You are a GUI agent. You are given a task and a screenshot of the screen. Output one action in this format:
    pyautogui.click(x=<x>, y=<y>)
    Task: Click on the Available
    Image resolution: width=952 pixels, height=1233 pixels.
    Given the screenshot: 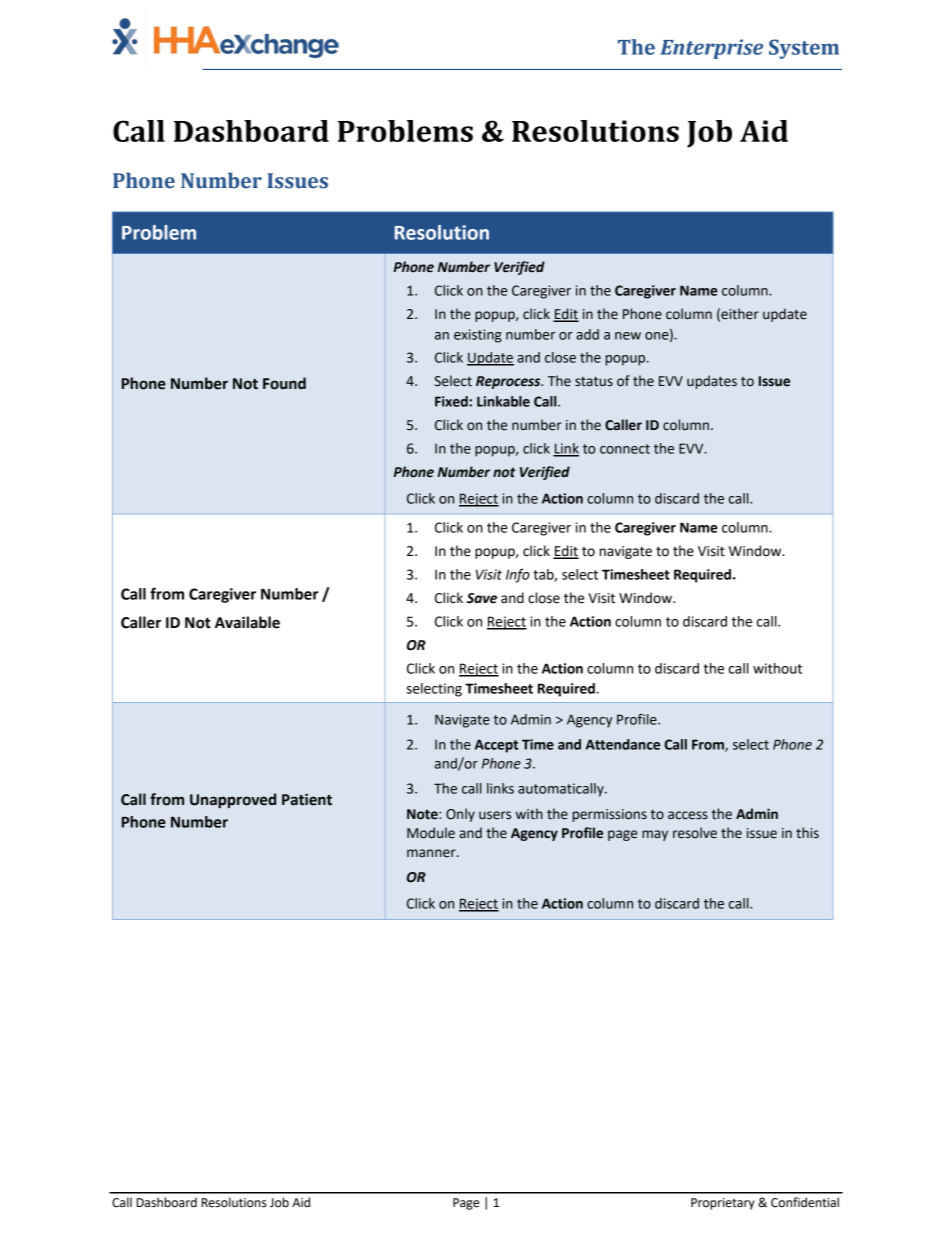 What is the action you would take?
    pyautogui.click(x=247, y=622)
